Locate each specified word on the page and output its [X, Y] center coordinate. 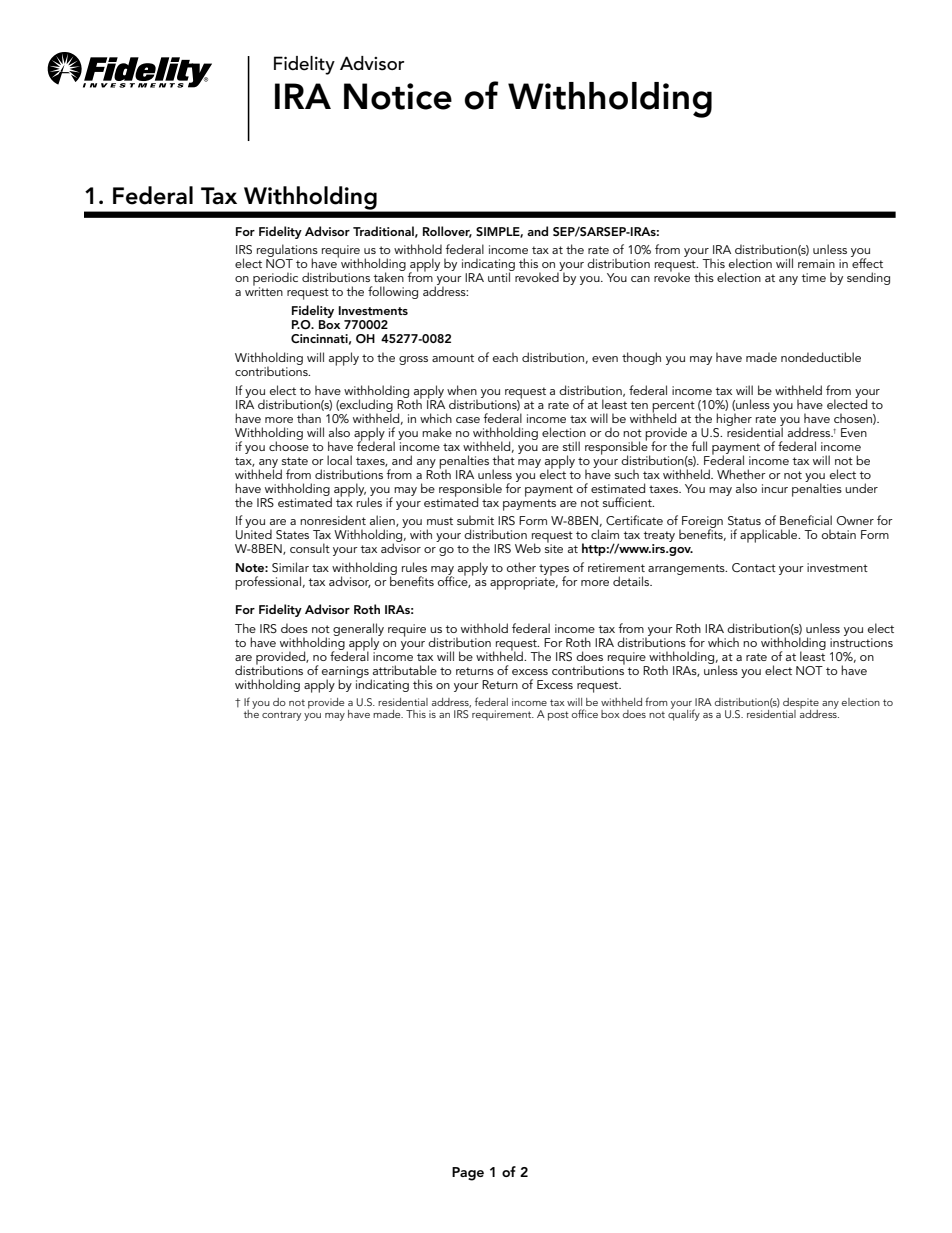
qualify [684, 714]
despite [801, 704]
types [554, 571]
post [558, 716]
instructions [861, 642]
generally [358, 630]
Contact [754, 567]
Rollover [447, 232]
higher [734, 420]
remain [816, 263]
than [309, 418]
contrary [281, 716]
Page [468, 1174]
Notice [398, 96]
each [505, 357]
